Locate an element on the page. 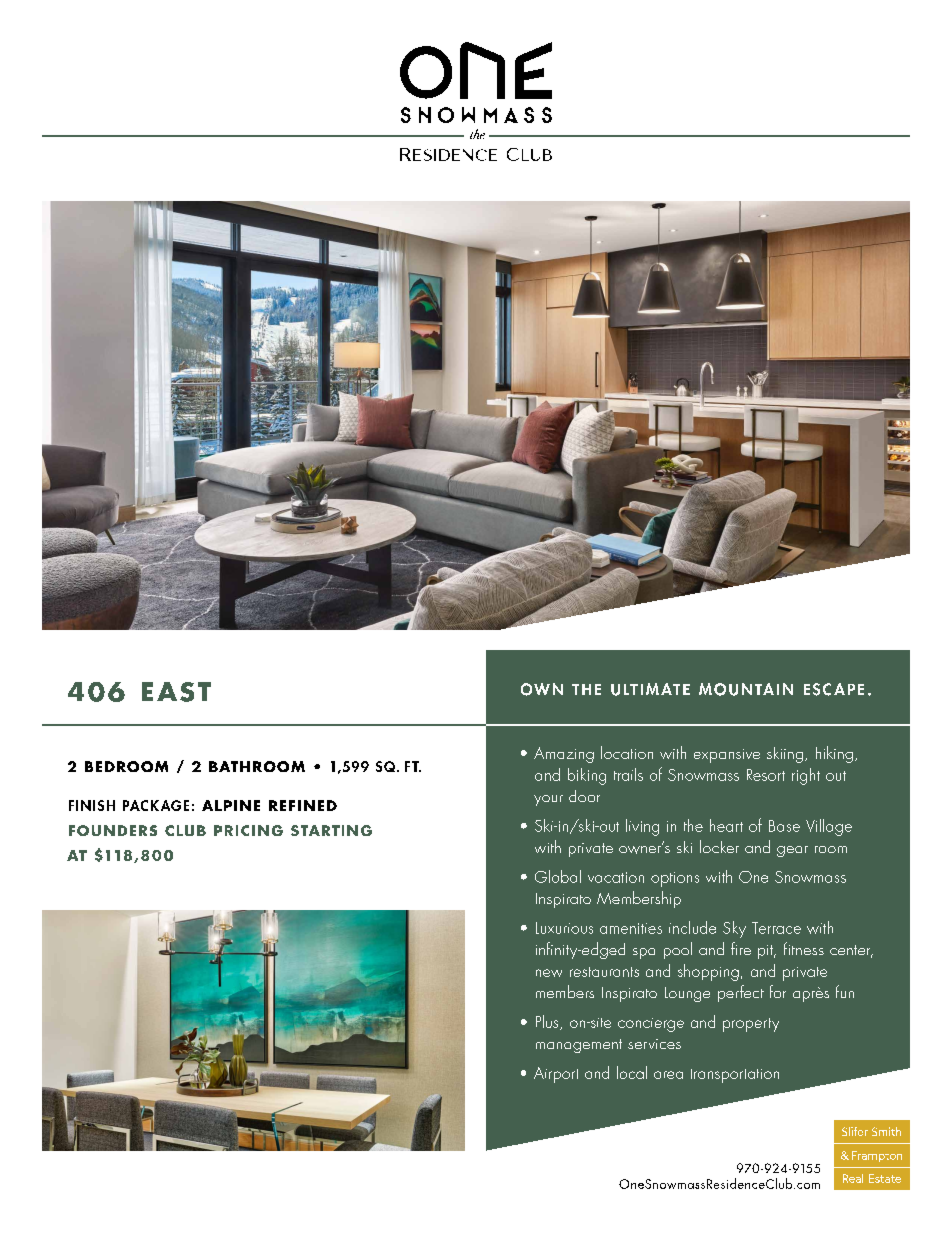 The height and width of the page is (1233, 952). ALPINE is located at coordinates (231, 805).
